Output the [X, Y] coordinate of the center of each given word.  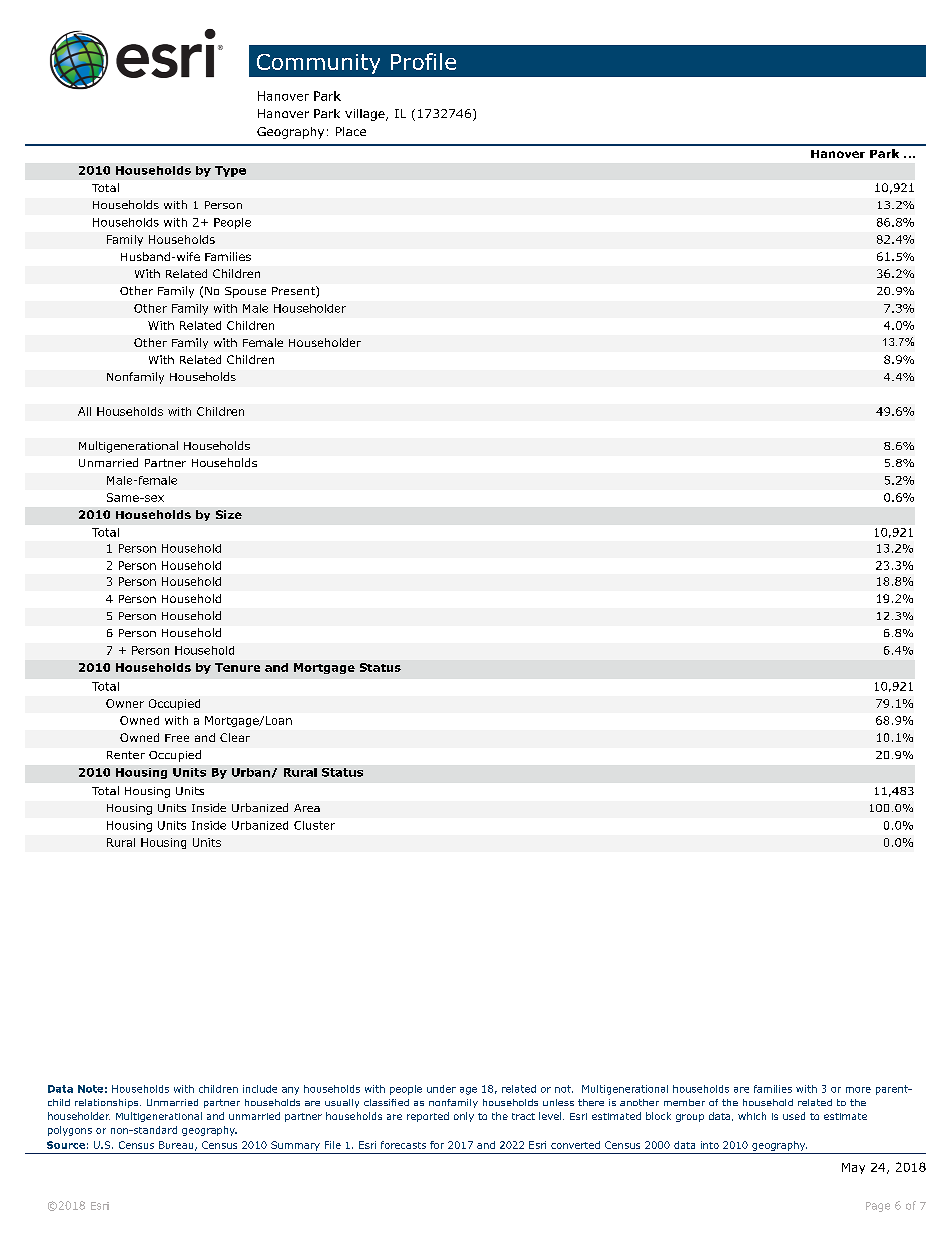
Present [294, 292]
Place [351, 131]
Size [229, 514]
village [366, 115]
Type [230, 171]
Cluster [314, 825]
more [858, 1090]
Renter [126, 755]
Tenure [237, 667]
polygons [70, 1131]
